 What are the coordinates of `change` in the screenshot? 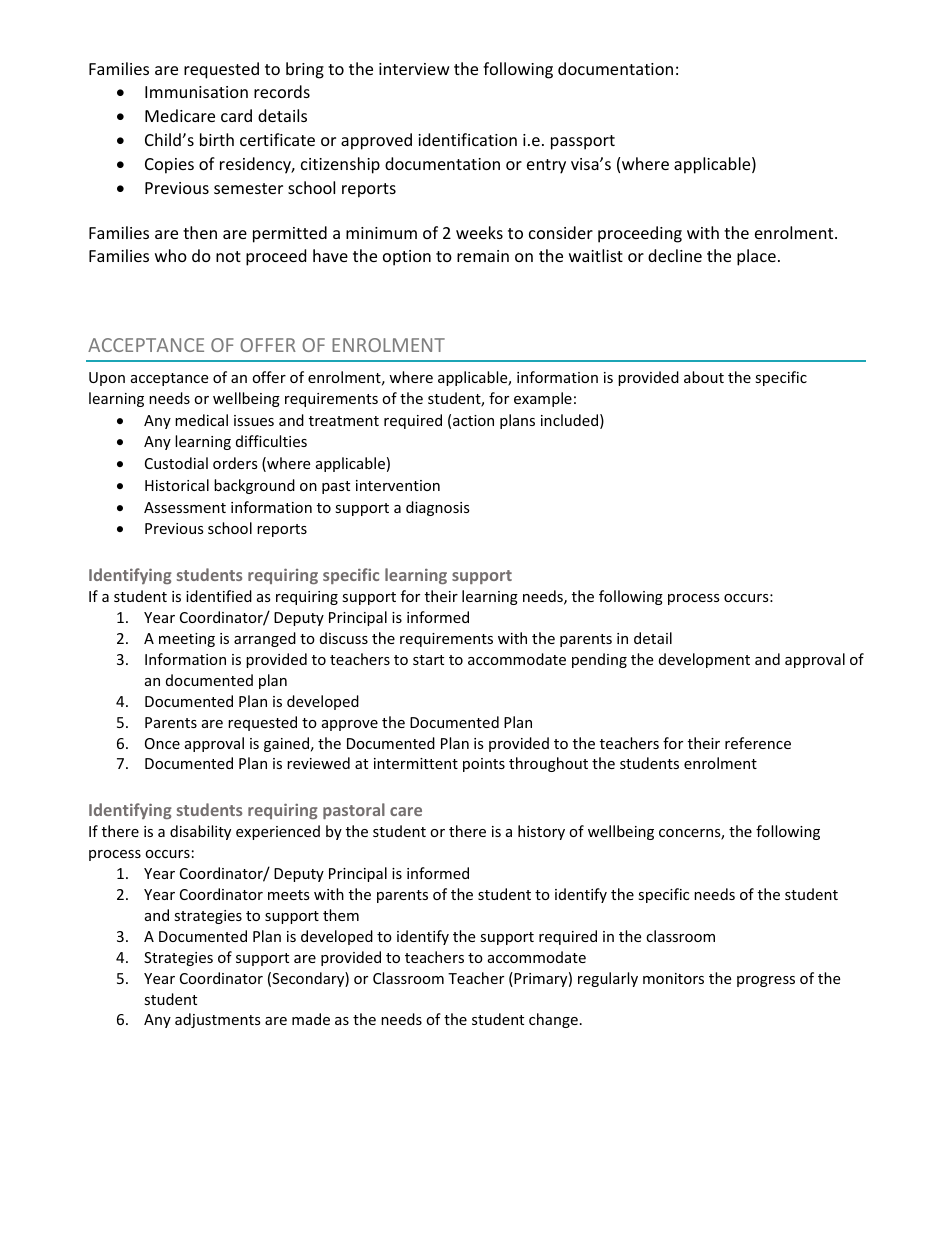 It's located at (553, 1020).
